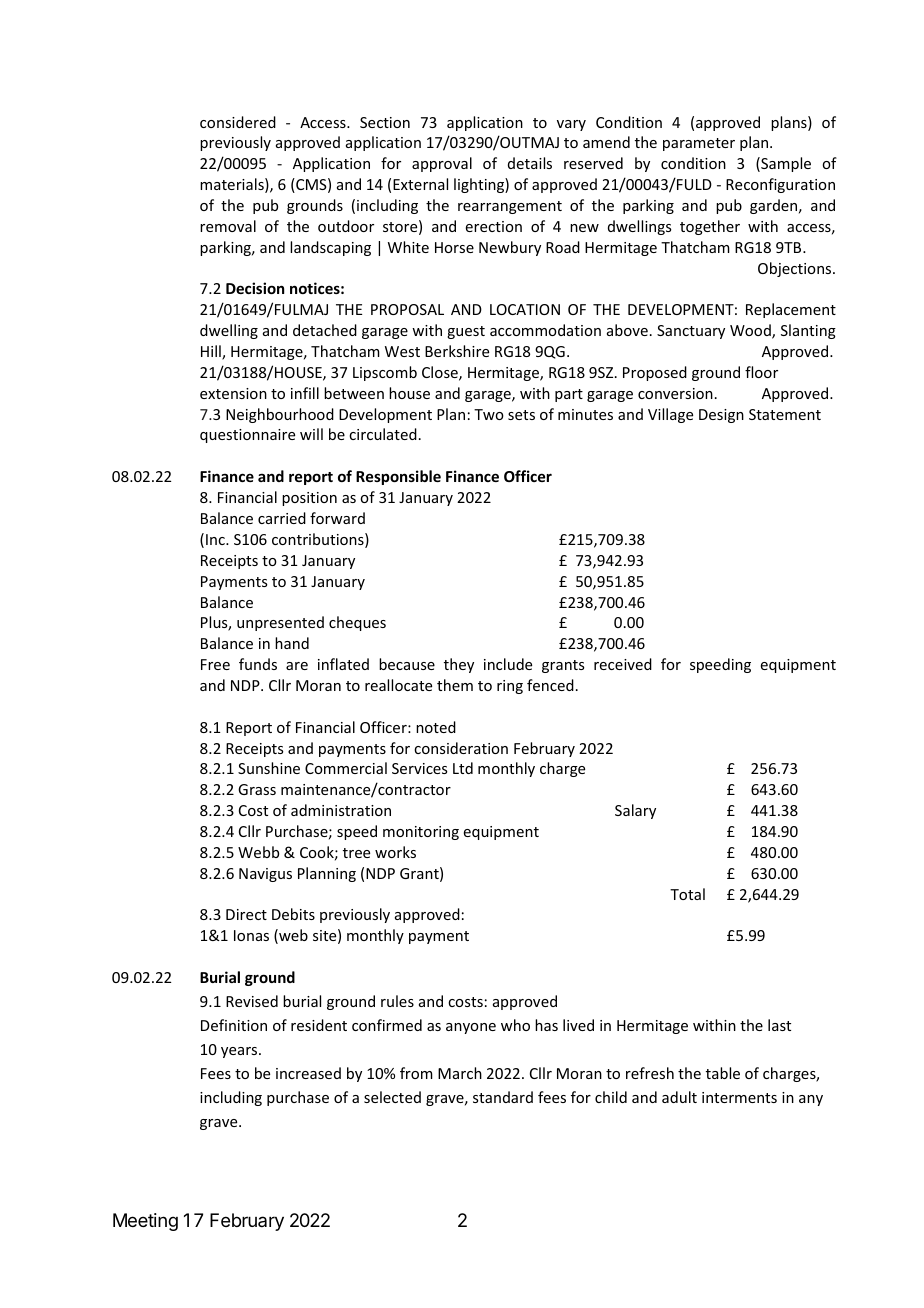 The image size is (924, 1308). What do you see at coordinates (635, 811) in the screenshot?
I see `Salary` at bounding box center [635, 811].
